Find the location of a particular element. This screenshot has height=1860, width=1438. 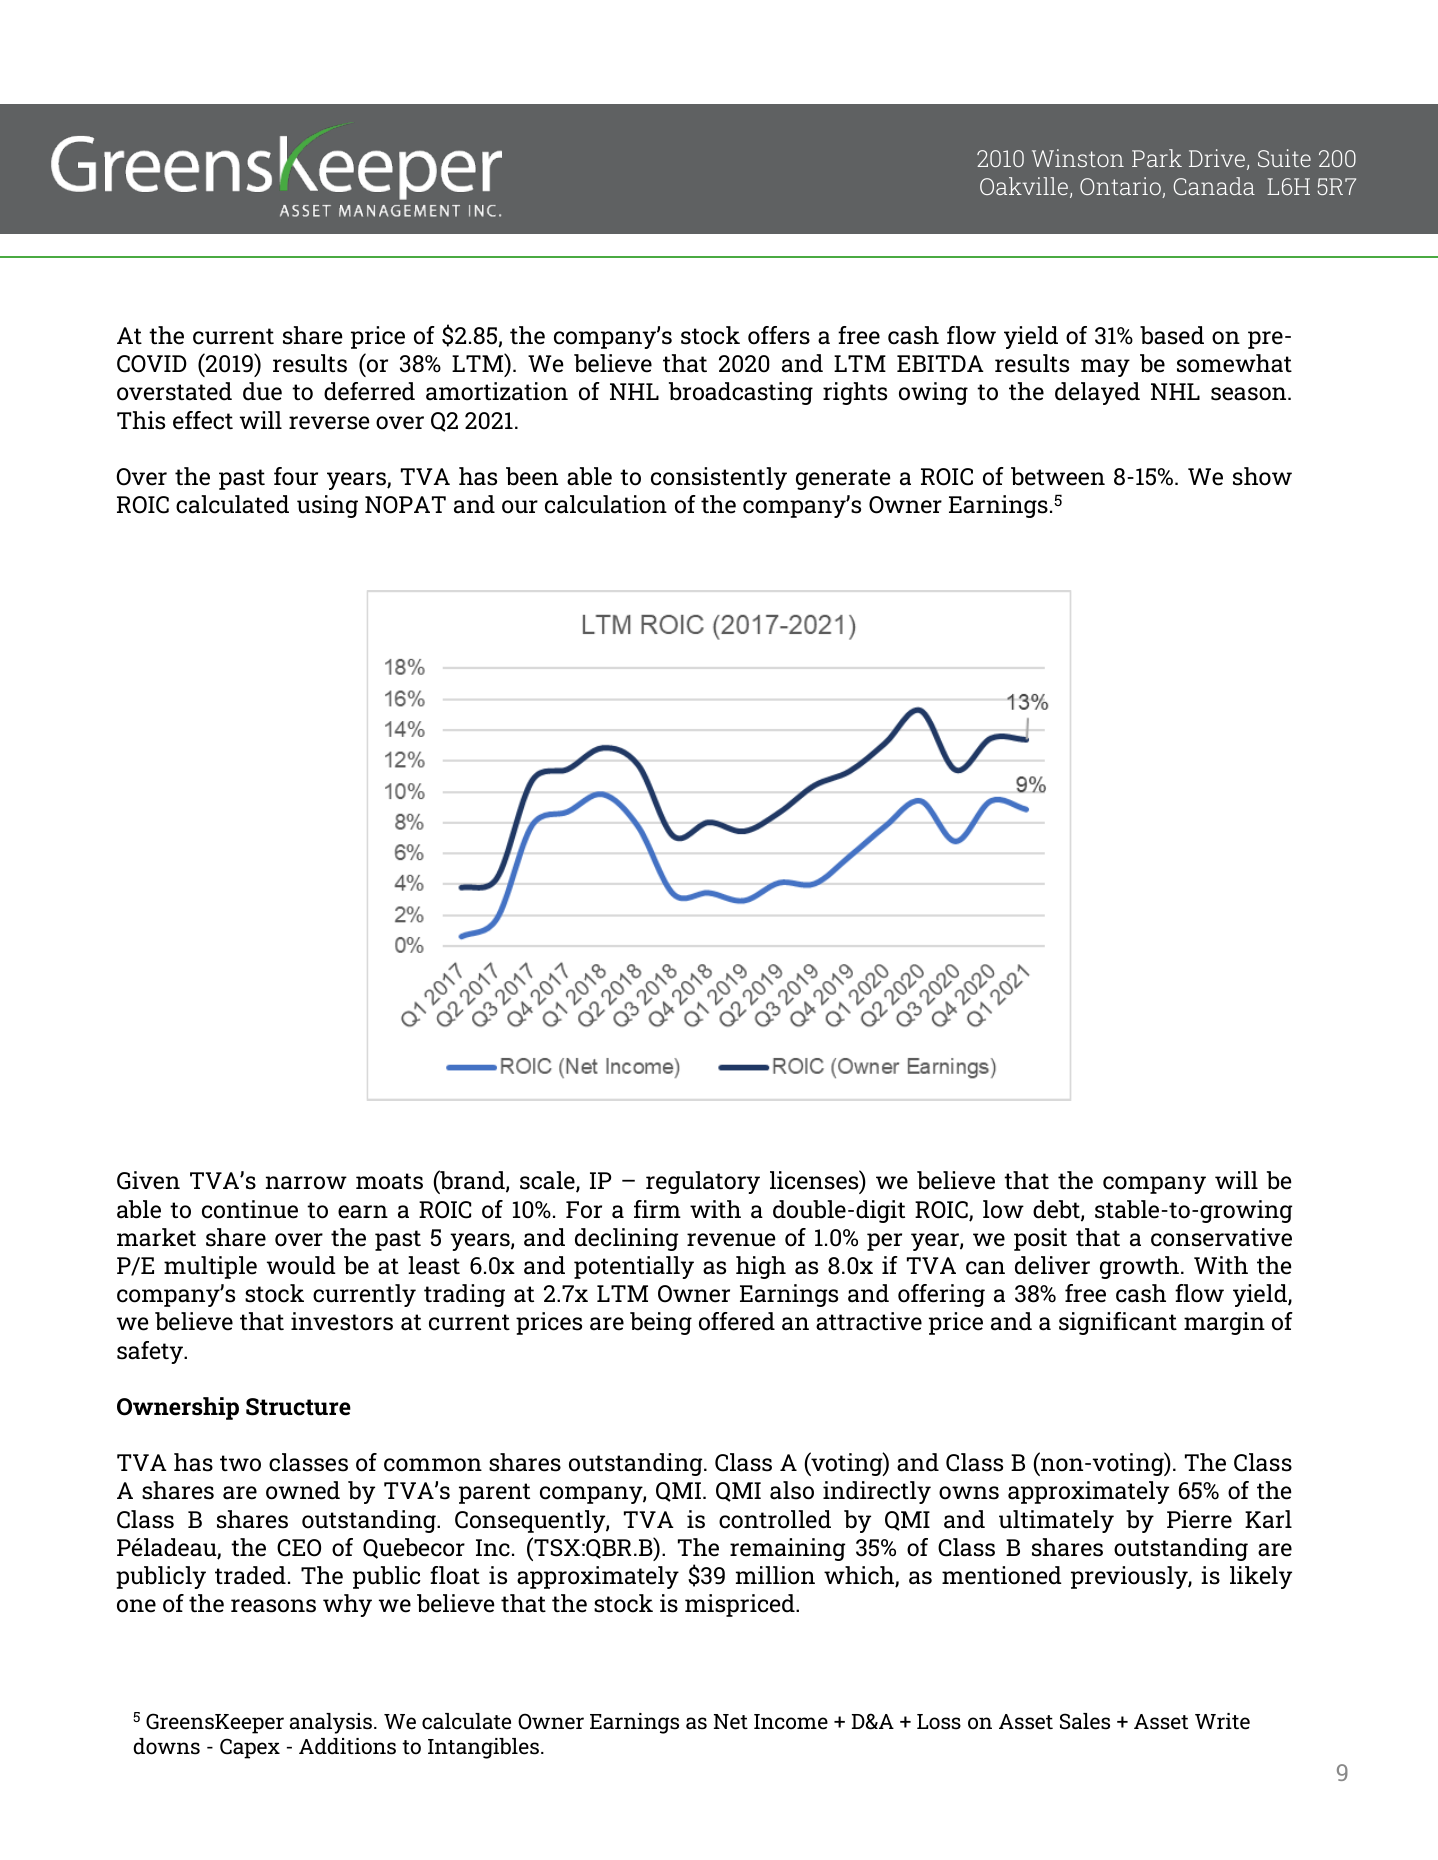

using is located at coordinates (327, 506).
